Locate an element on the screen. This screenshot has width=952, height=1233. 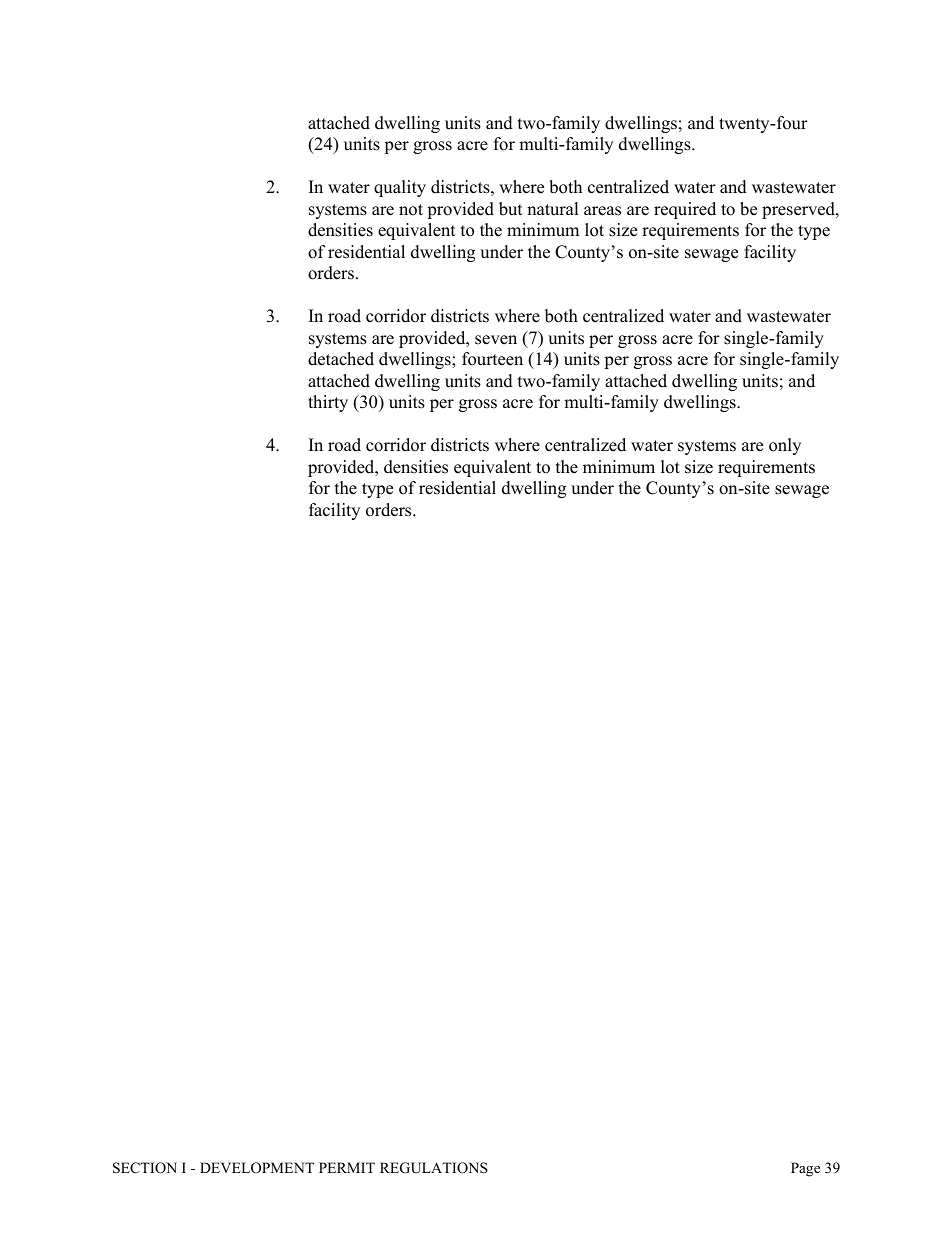
but is located at coordinates (511, 209).
